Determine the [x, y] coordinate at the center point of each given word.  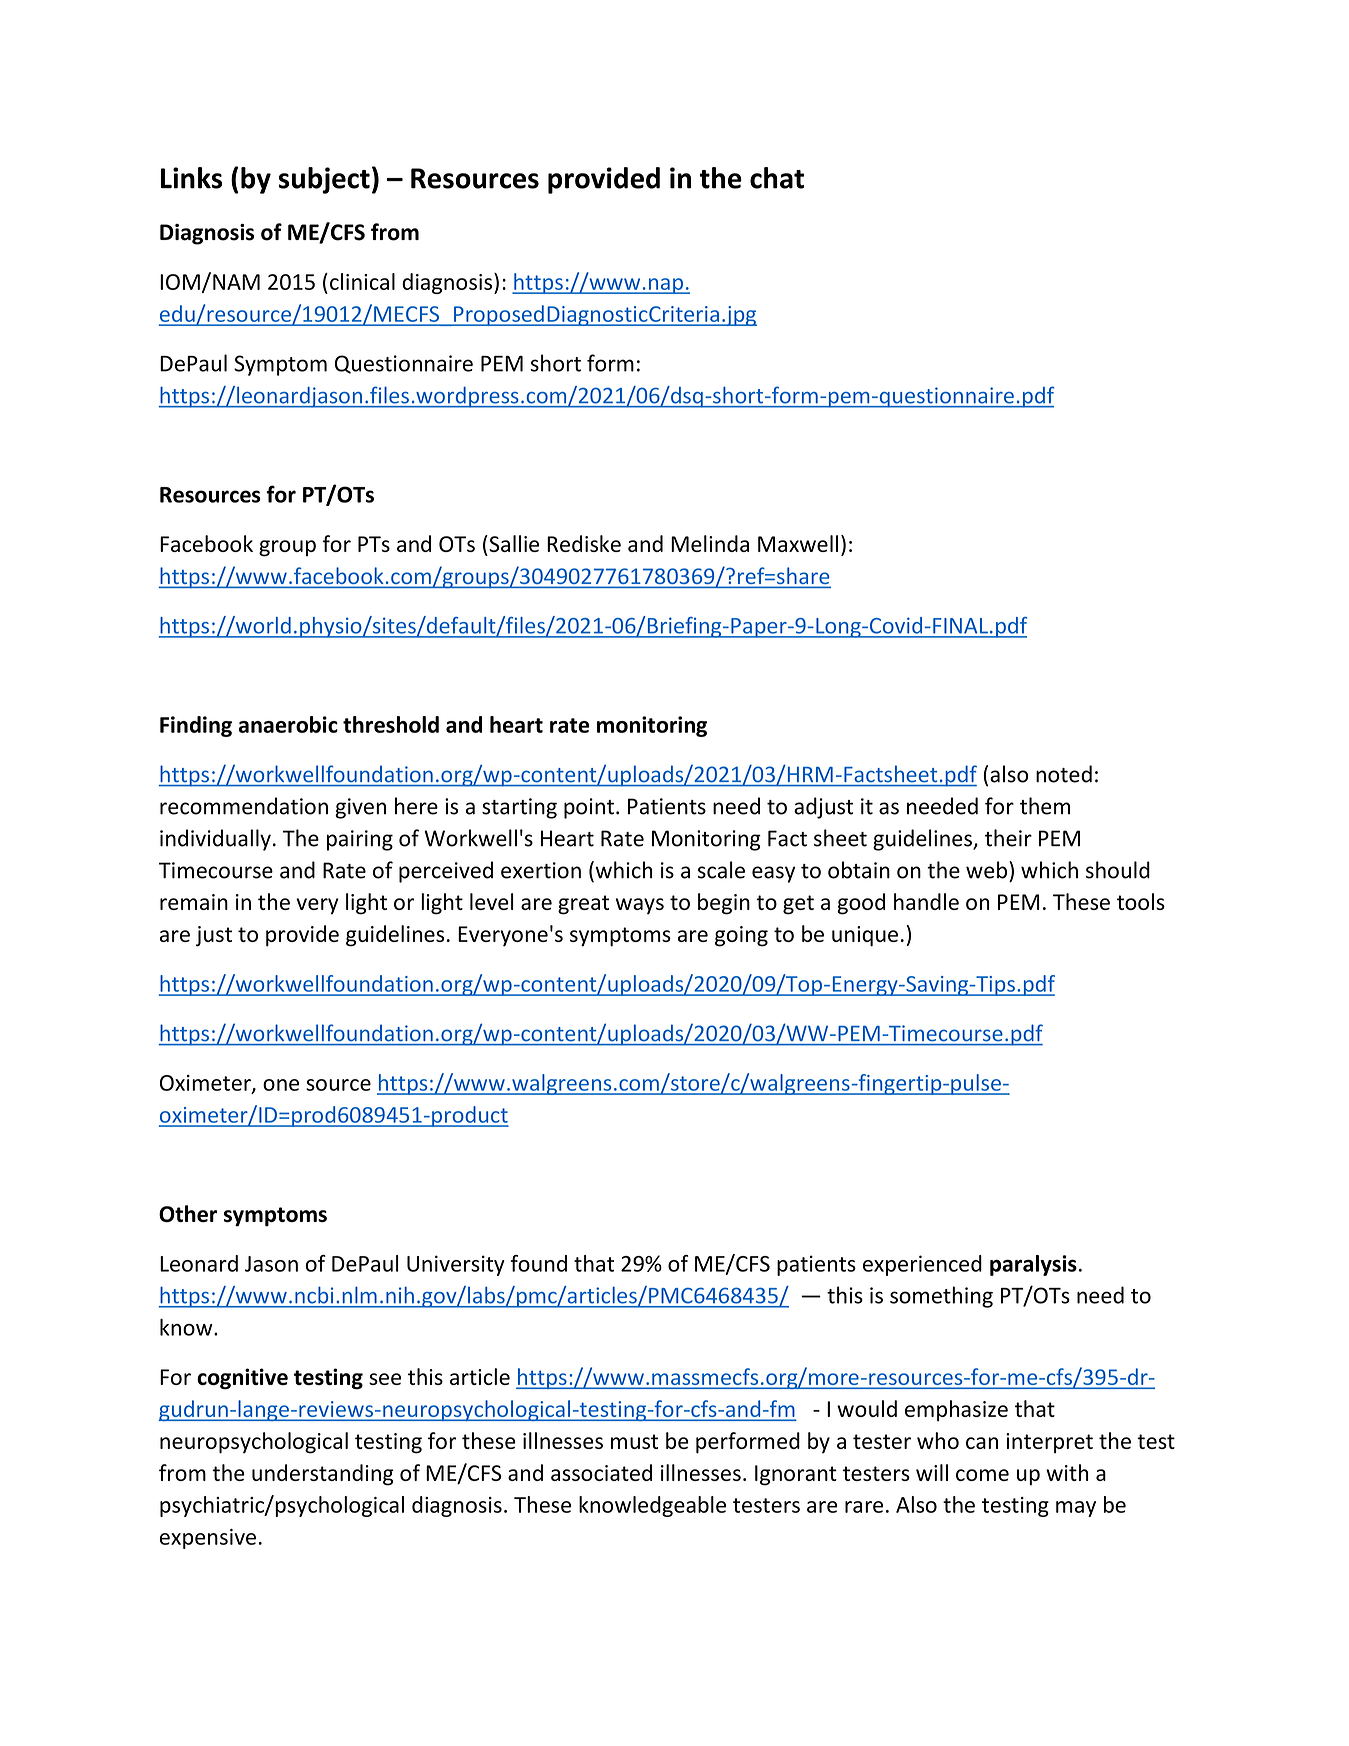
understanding [323, 1475]
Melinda [710, 543]
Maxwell [798, 543]
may [1076, 1509]
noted [1064, 774]
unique [865, 936]
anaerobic [288, 724]
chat [777, 178]
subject [324, 180]
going [741, 936]
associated [601, 1472]
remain [194, 902]
